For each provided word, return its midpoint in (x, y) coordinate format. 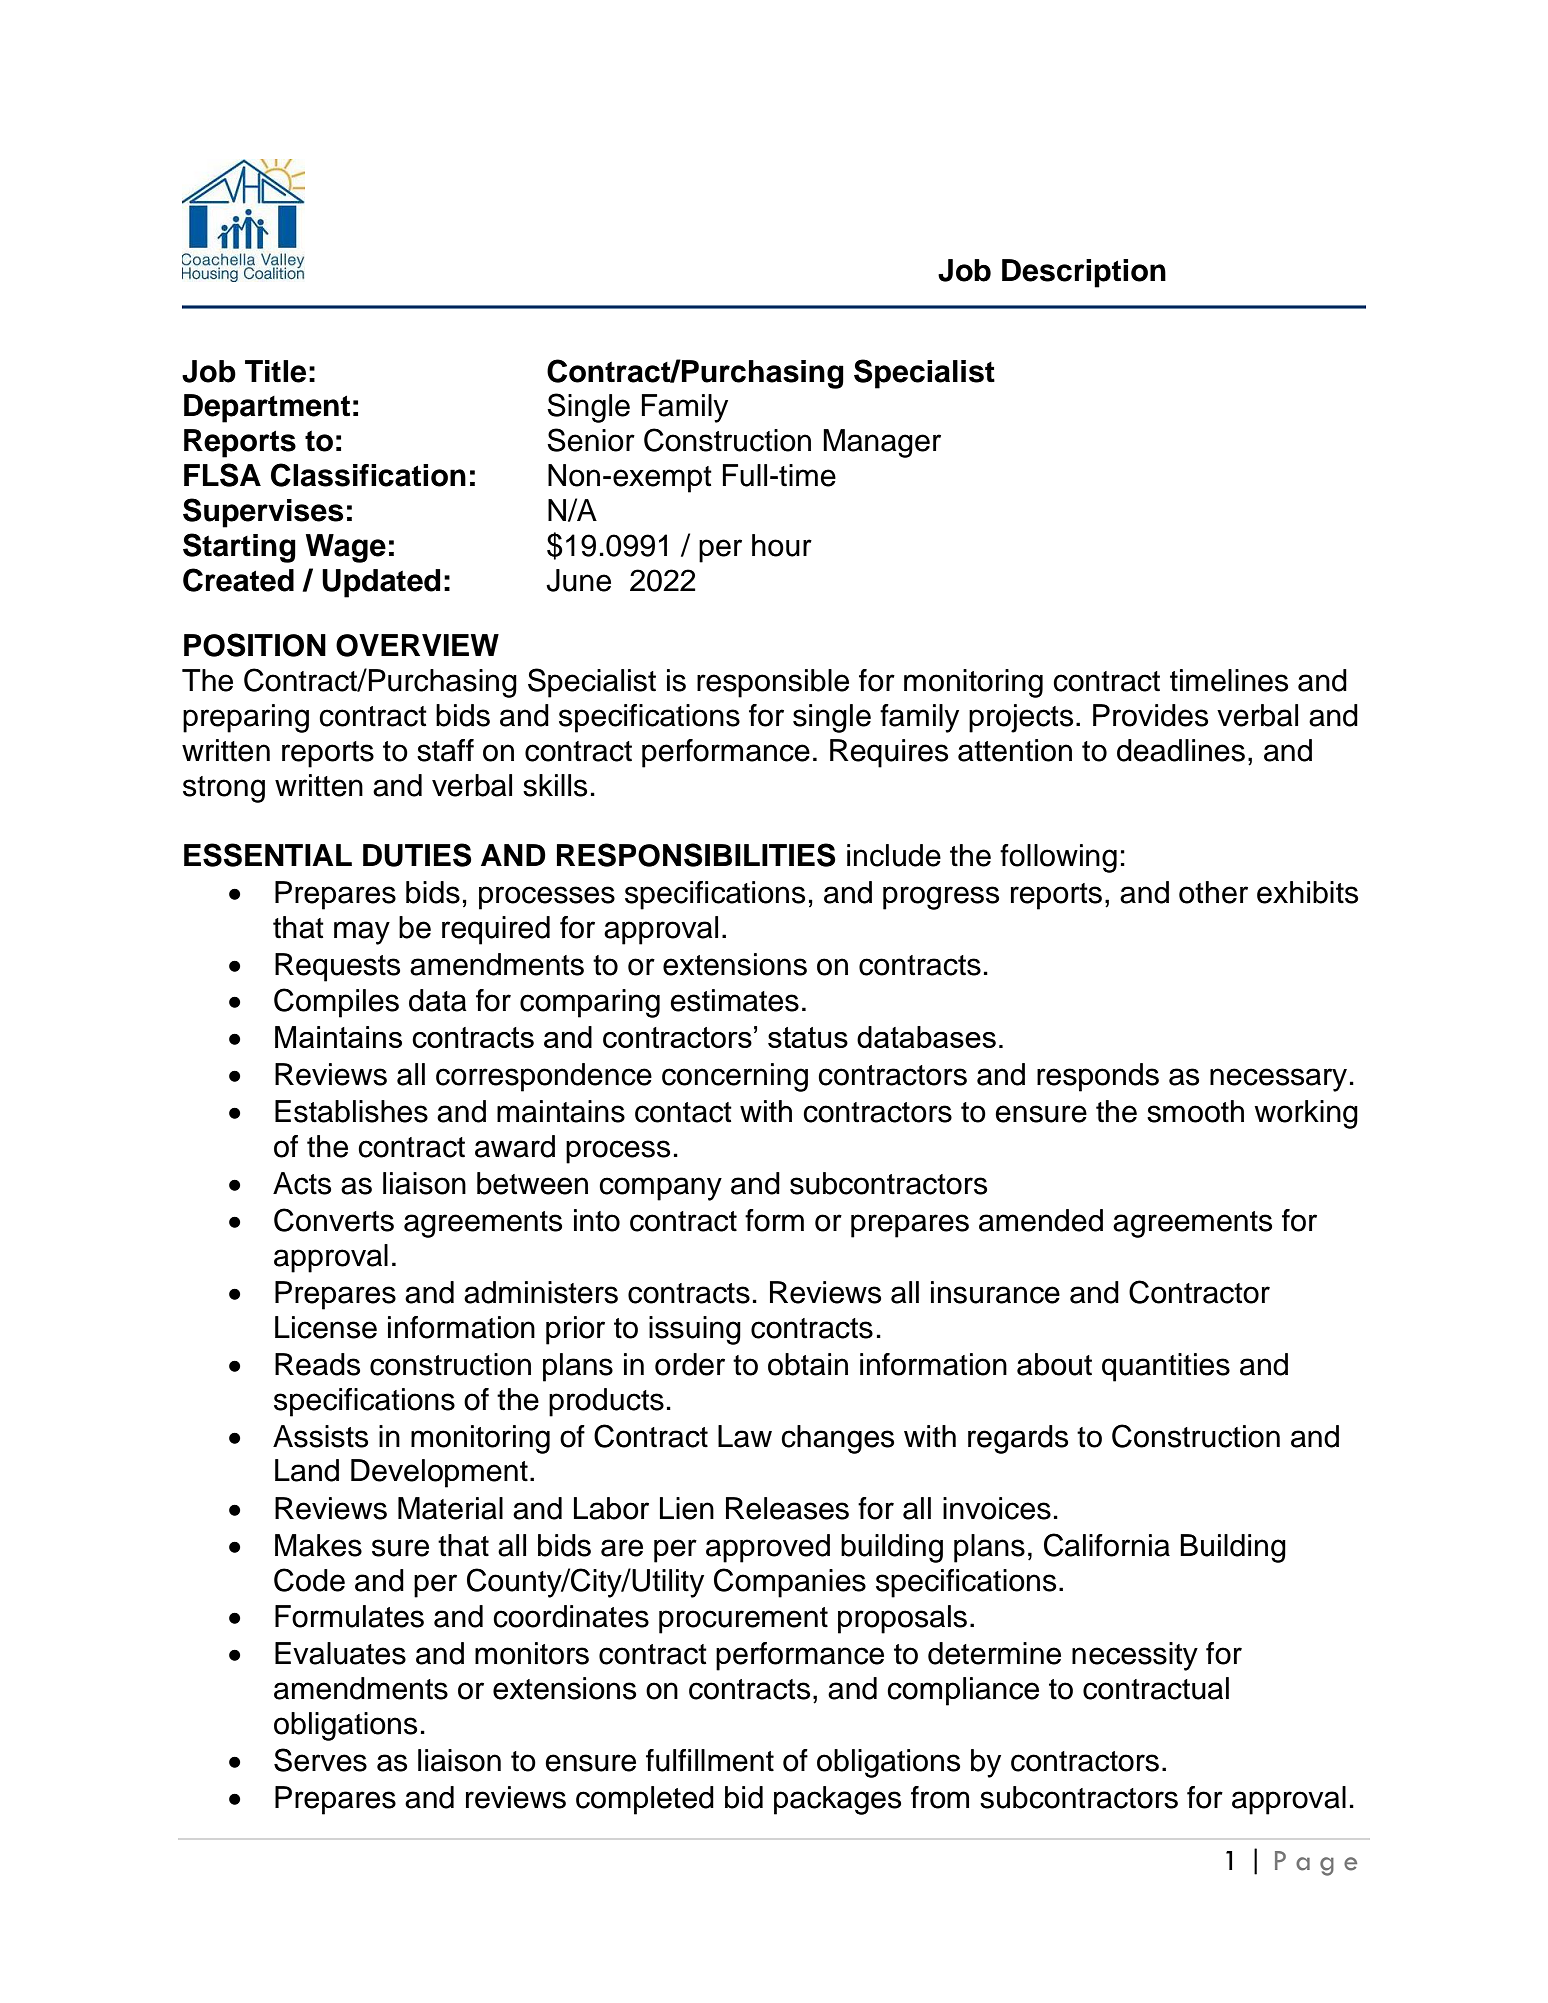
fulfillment (710, 1760)
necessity (1135, 1656)
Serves (320, 1760)
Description (1084, 273)
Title (275, 371)
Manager (882, 443)
